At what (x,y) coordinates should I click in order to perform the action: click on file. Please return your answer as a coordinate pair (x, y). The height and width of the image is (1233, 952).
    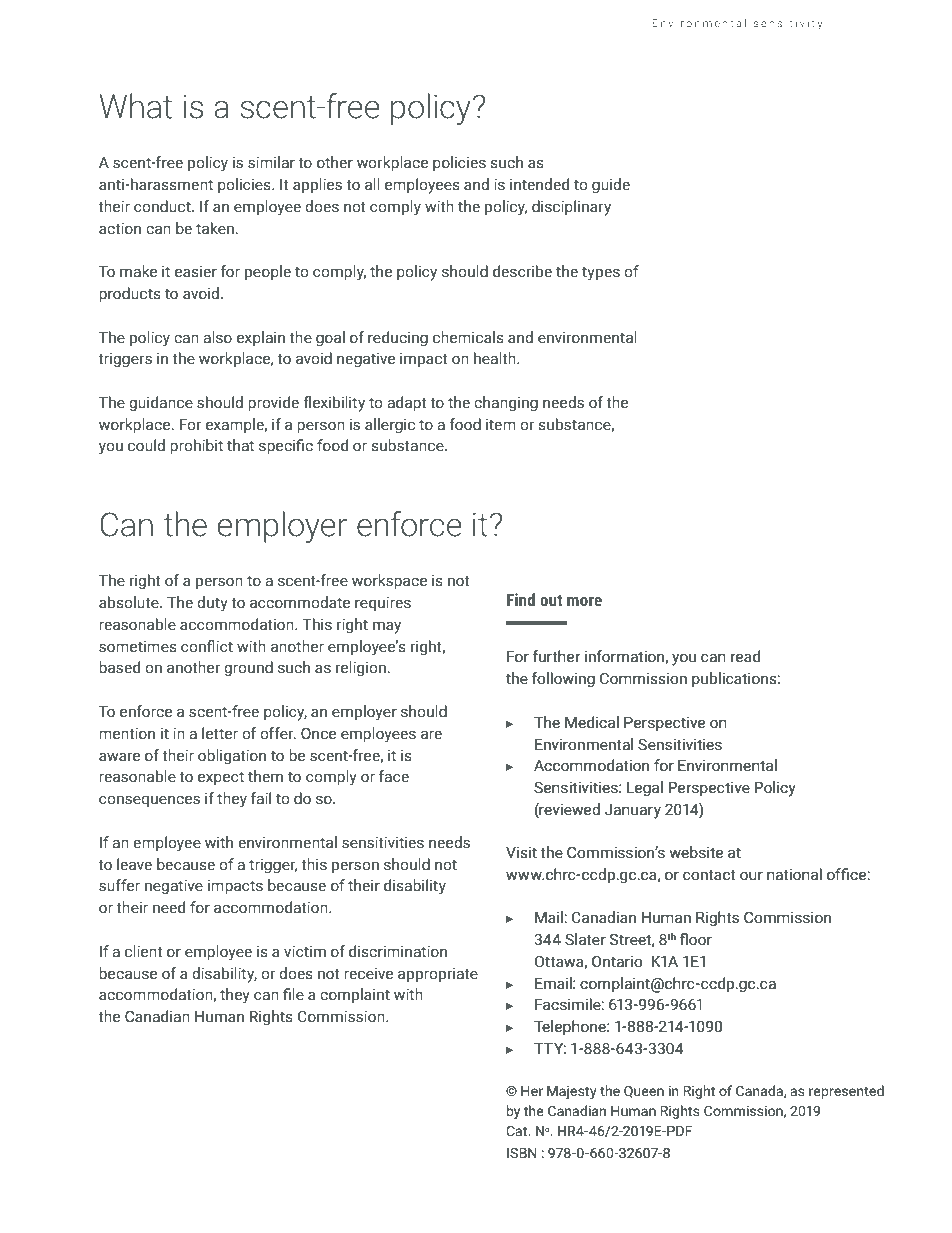
    Looking at the image, I should click on (293, 994).
